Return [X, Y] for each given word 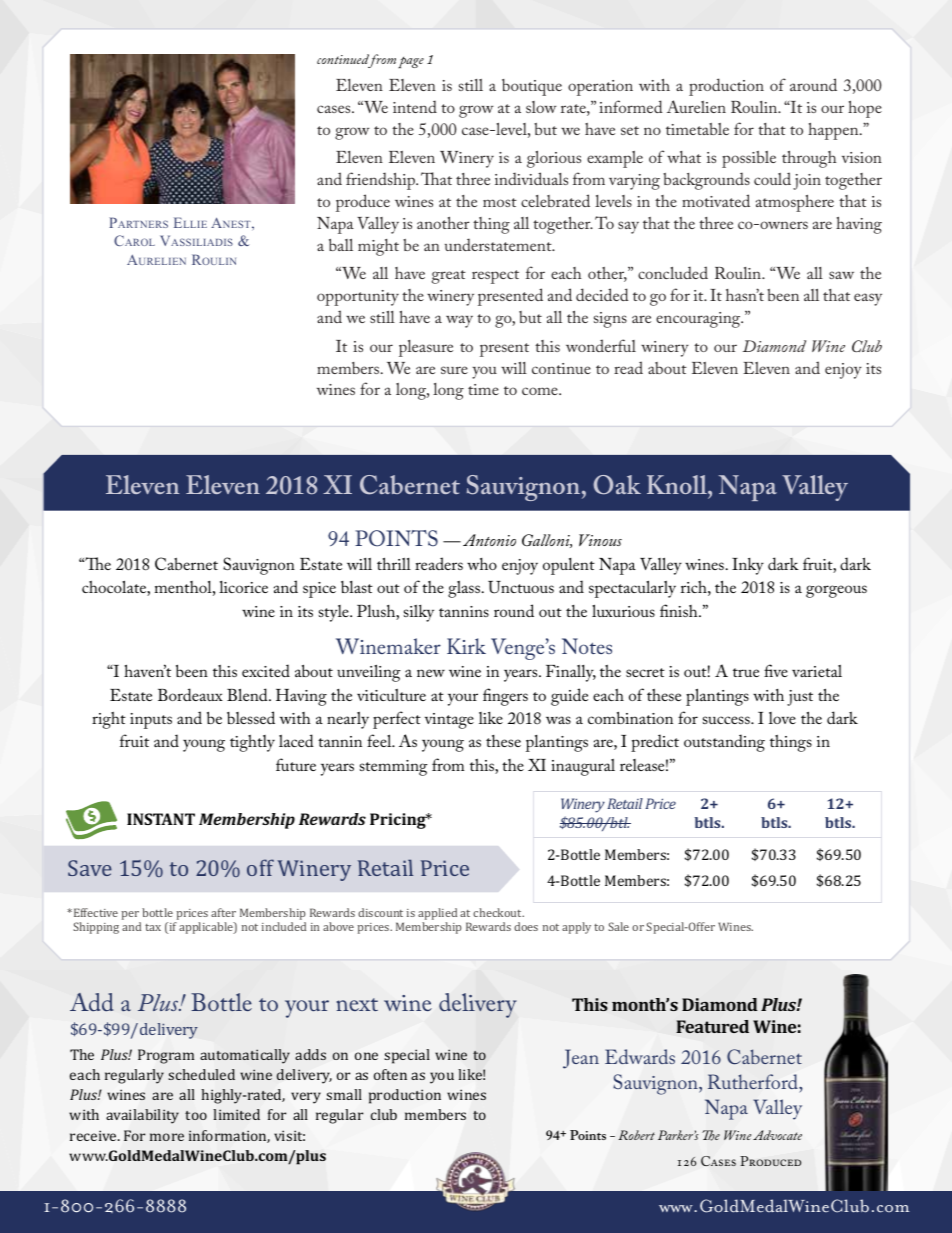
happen [834, 131]
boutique [532, 87]
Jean [581, 1059]
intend [415, 106]
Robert [636, 1135]
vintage [449, 721]
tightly [252, 743]
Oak [617, 485]
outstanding [724, 743]
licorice [243, 587]
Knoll [678, 484]
